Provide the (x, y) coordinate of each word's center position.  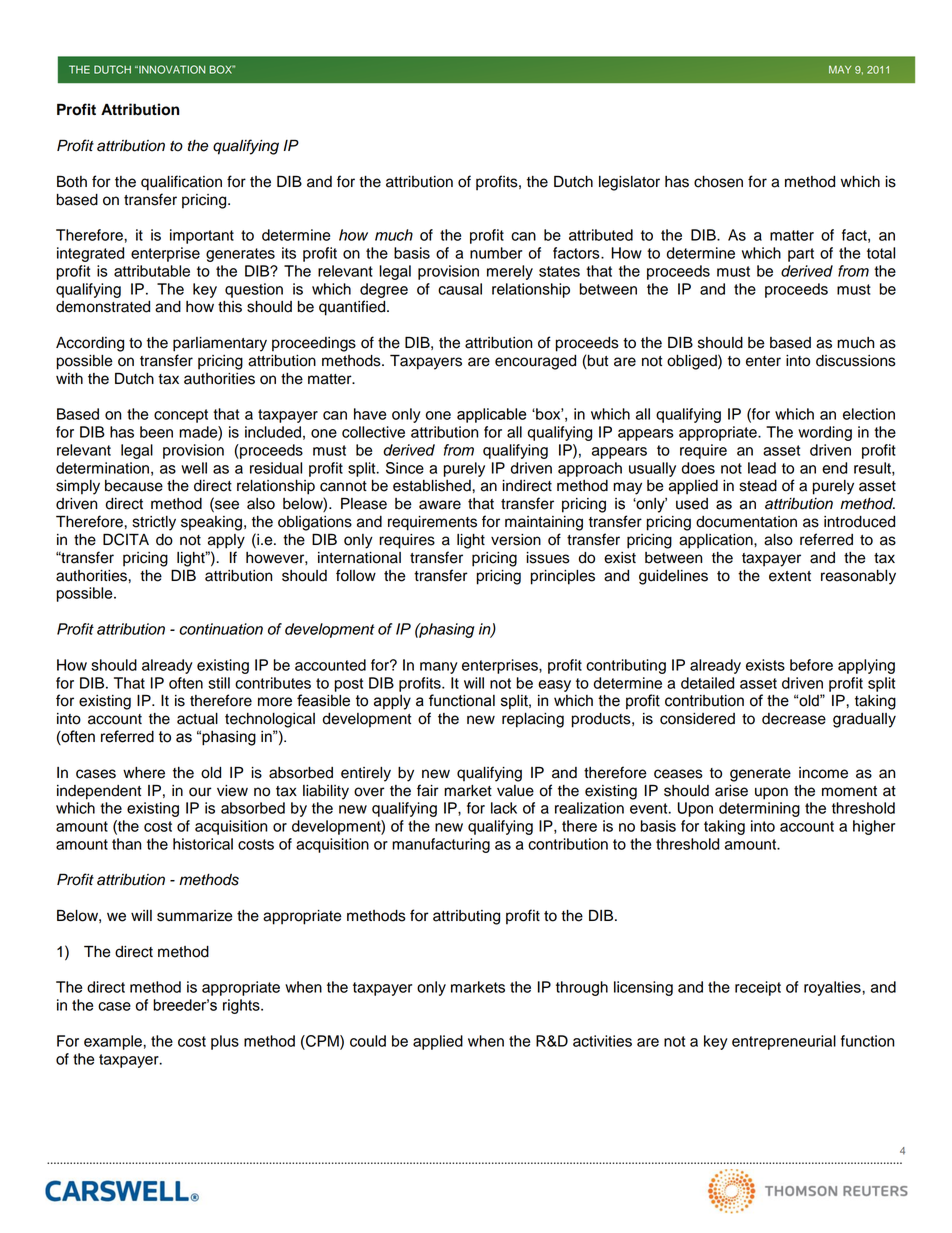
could (368, 1041)
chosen (718, 182)
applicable (491, 415)
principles (563, 577)
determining (759, 809)
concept (181, 416)
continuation (221, 629)
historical (203, 844)
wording (825, 433)
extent (790, 576)
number (496, 253)
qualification (181, 183)
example (114, 1042)
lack (504, 808)
